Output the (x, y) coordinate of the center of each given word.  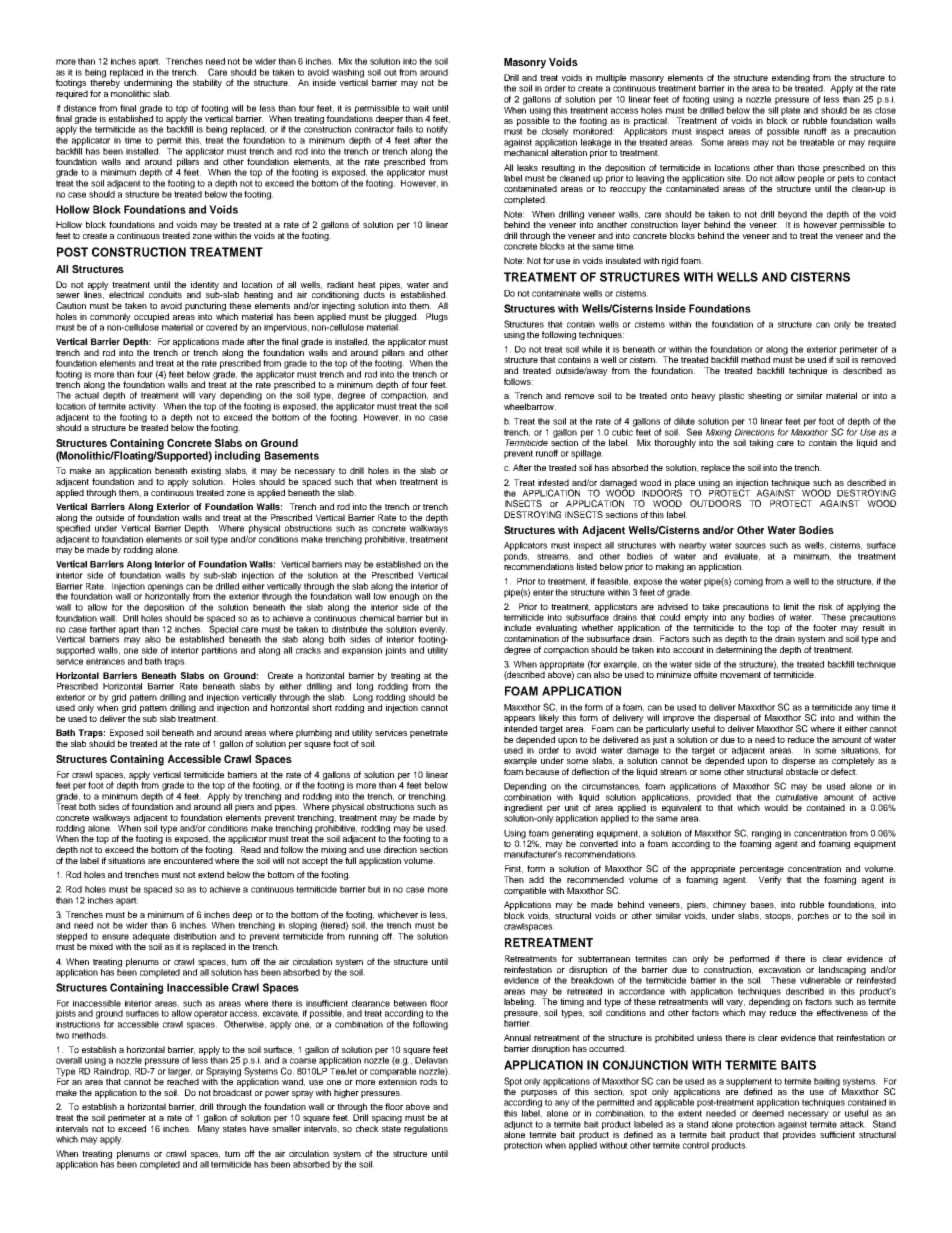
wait (421, 108)
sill (773, 109)
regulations (426, 1129)
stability (207, 83)
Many (209, 1129)
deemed (768, 1112)
